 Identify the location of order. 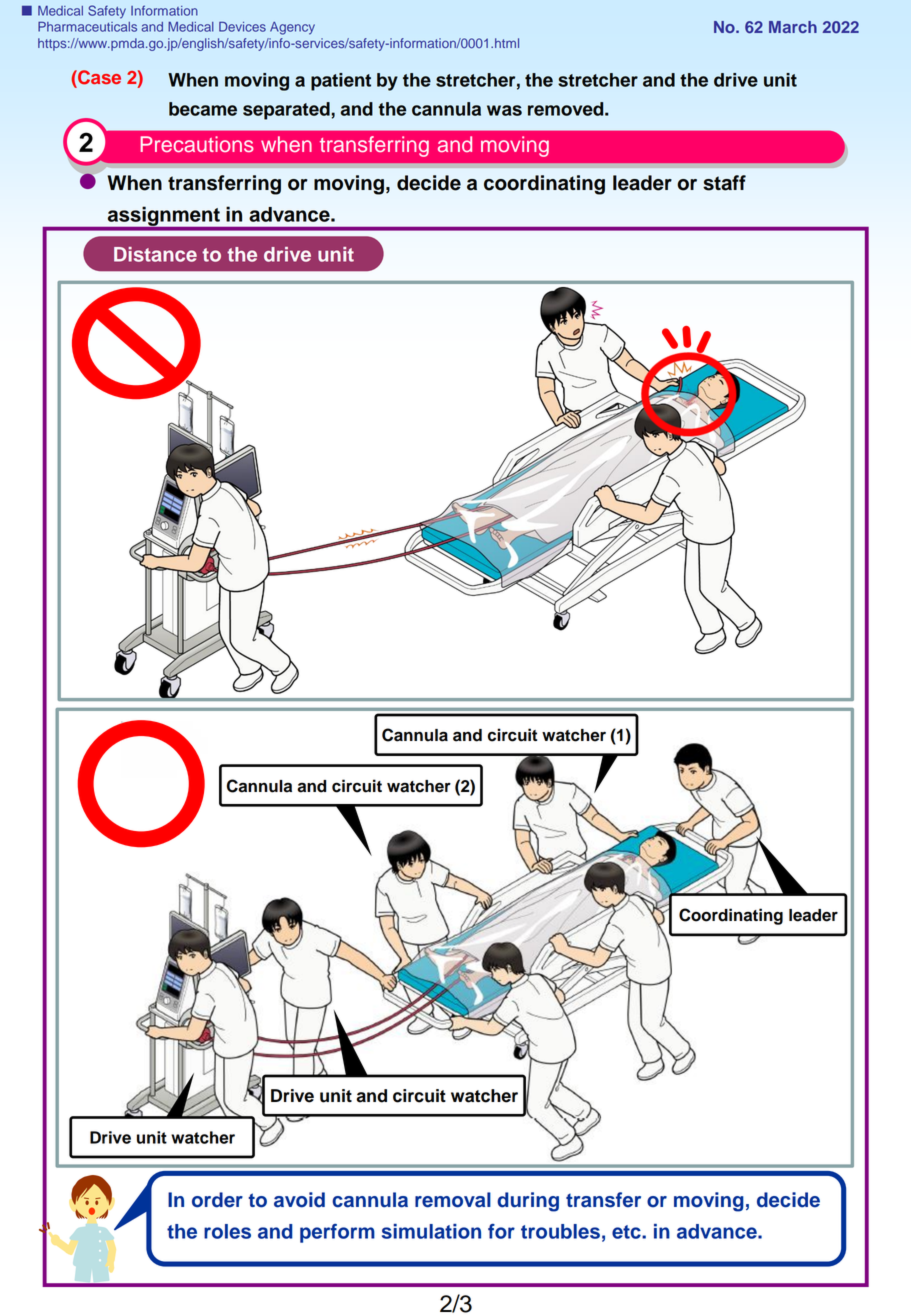
(217, 1200).
